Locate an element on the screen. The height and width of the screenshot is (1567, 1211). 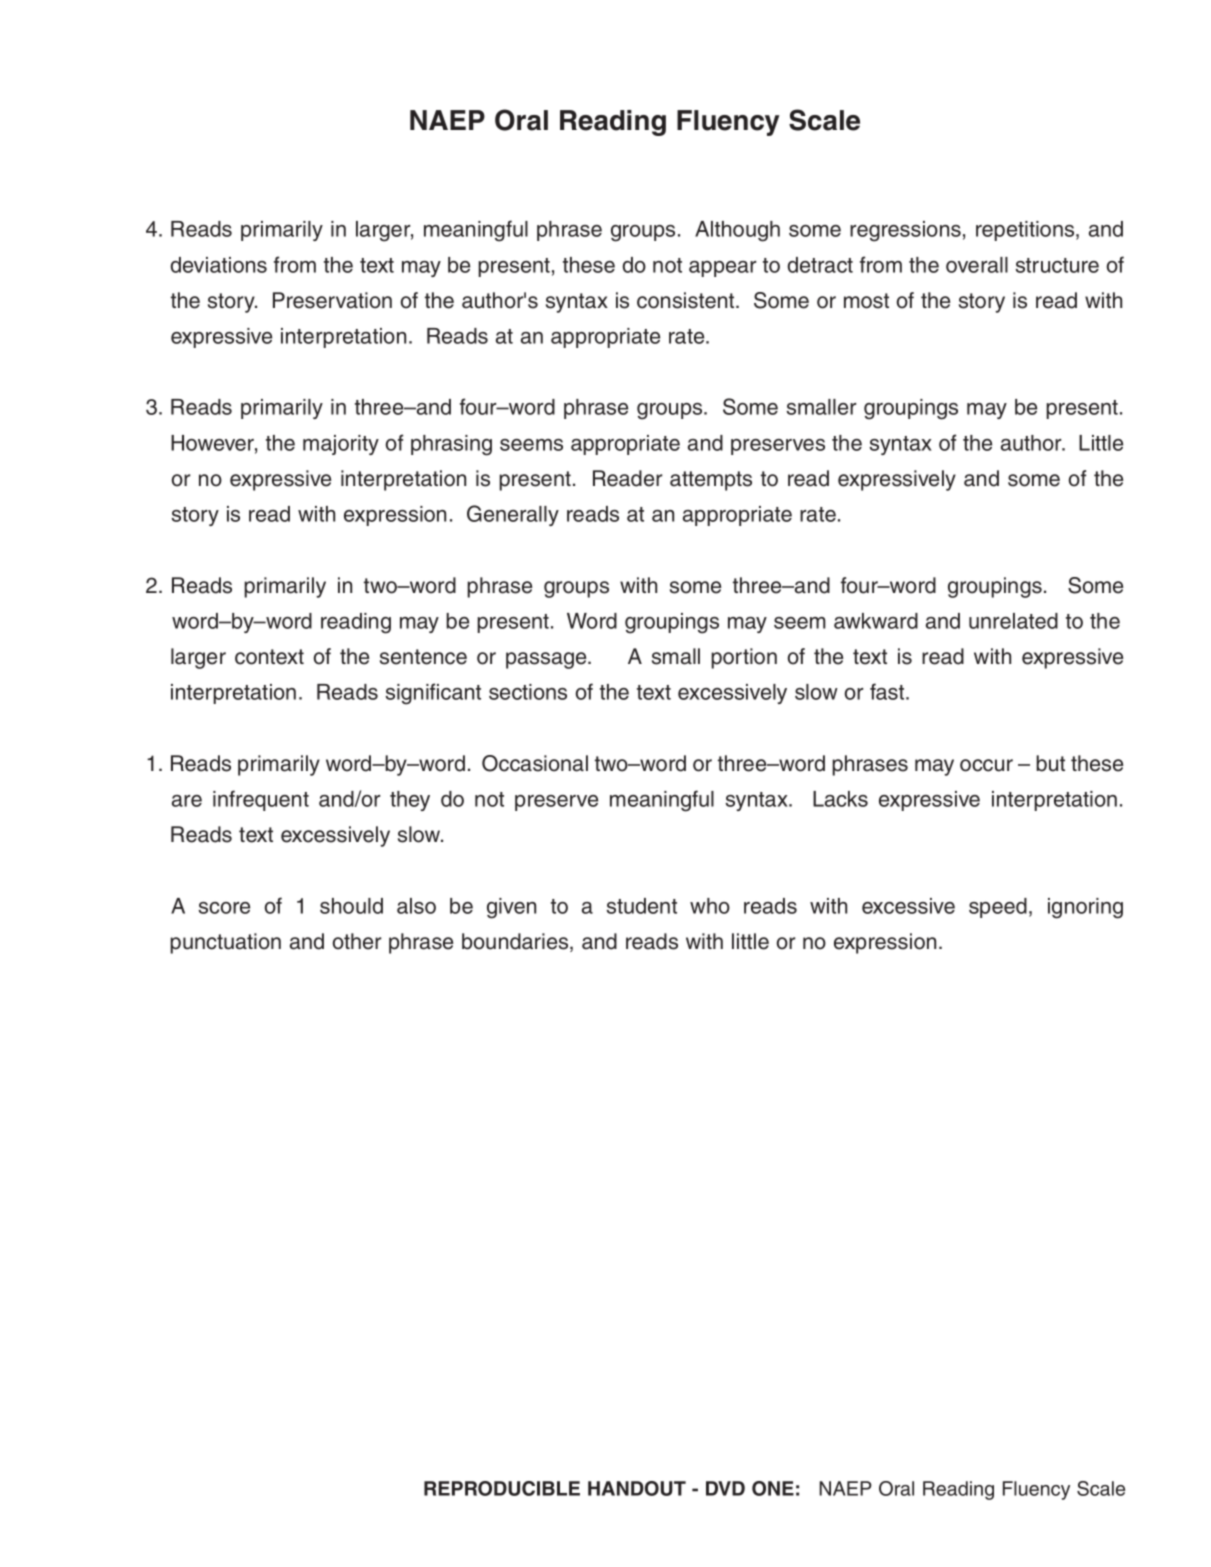
Preservation is located at coordinates (332, 300).
